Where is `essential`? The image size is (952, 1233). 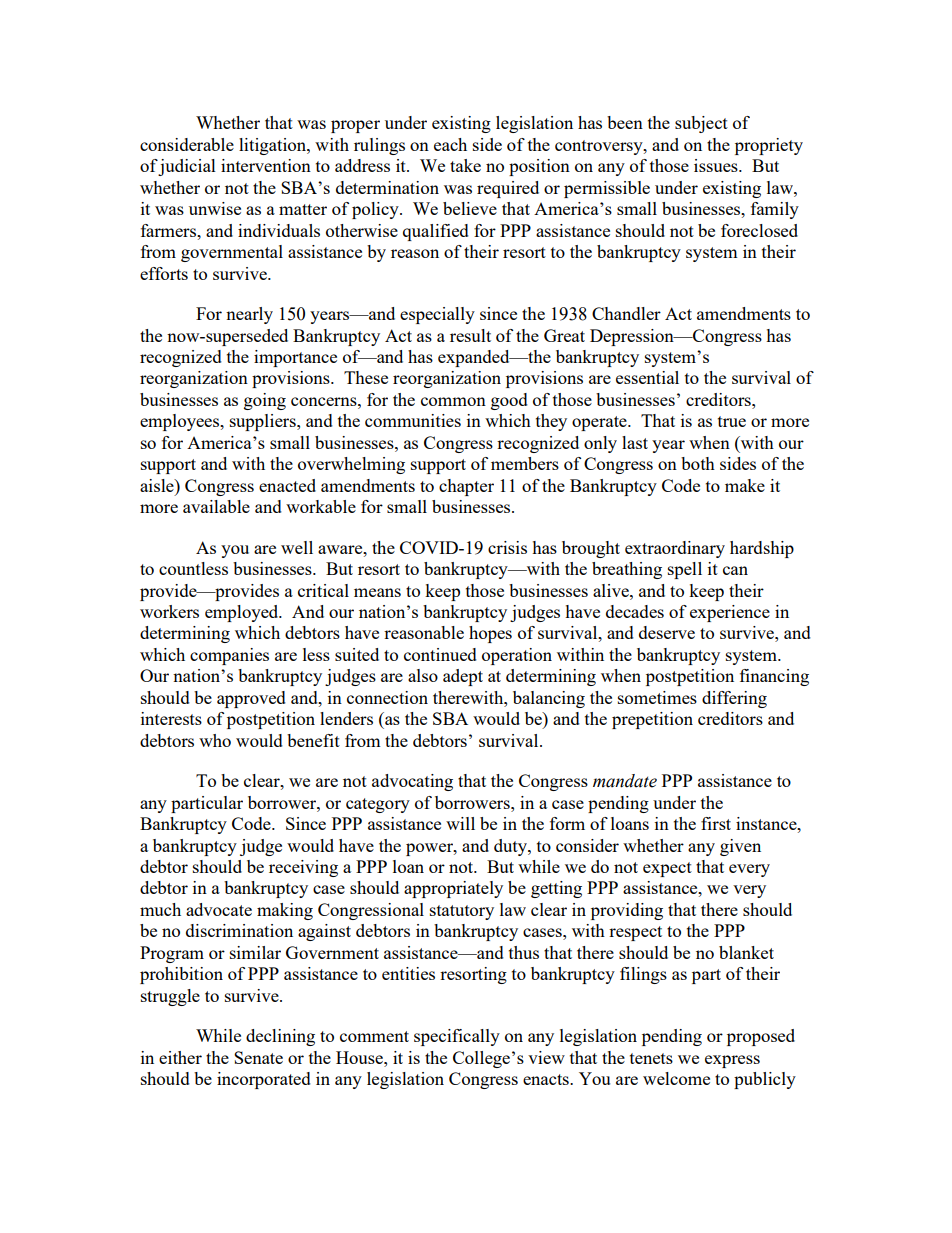
essential is located at coordinates (647, 377).
